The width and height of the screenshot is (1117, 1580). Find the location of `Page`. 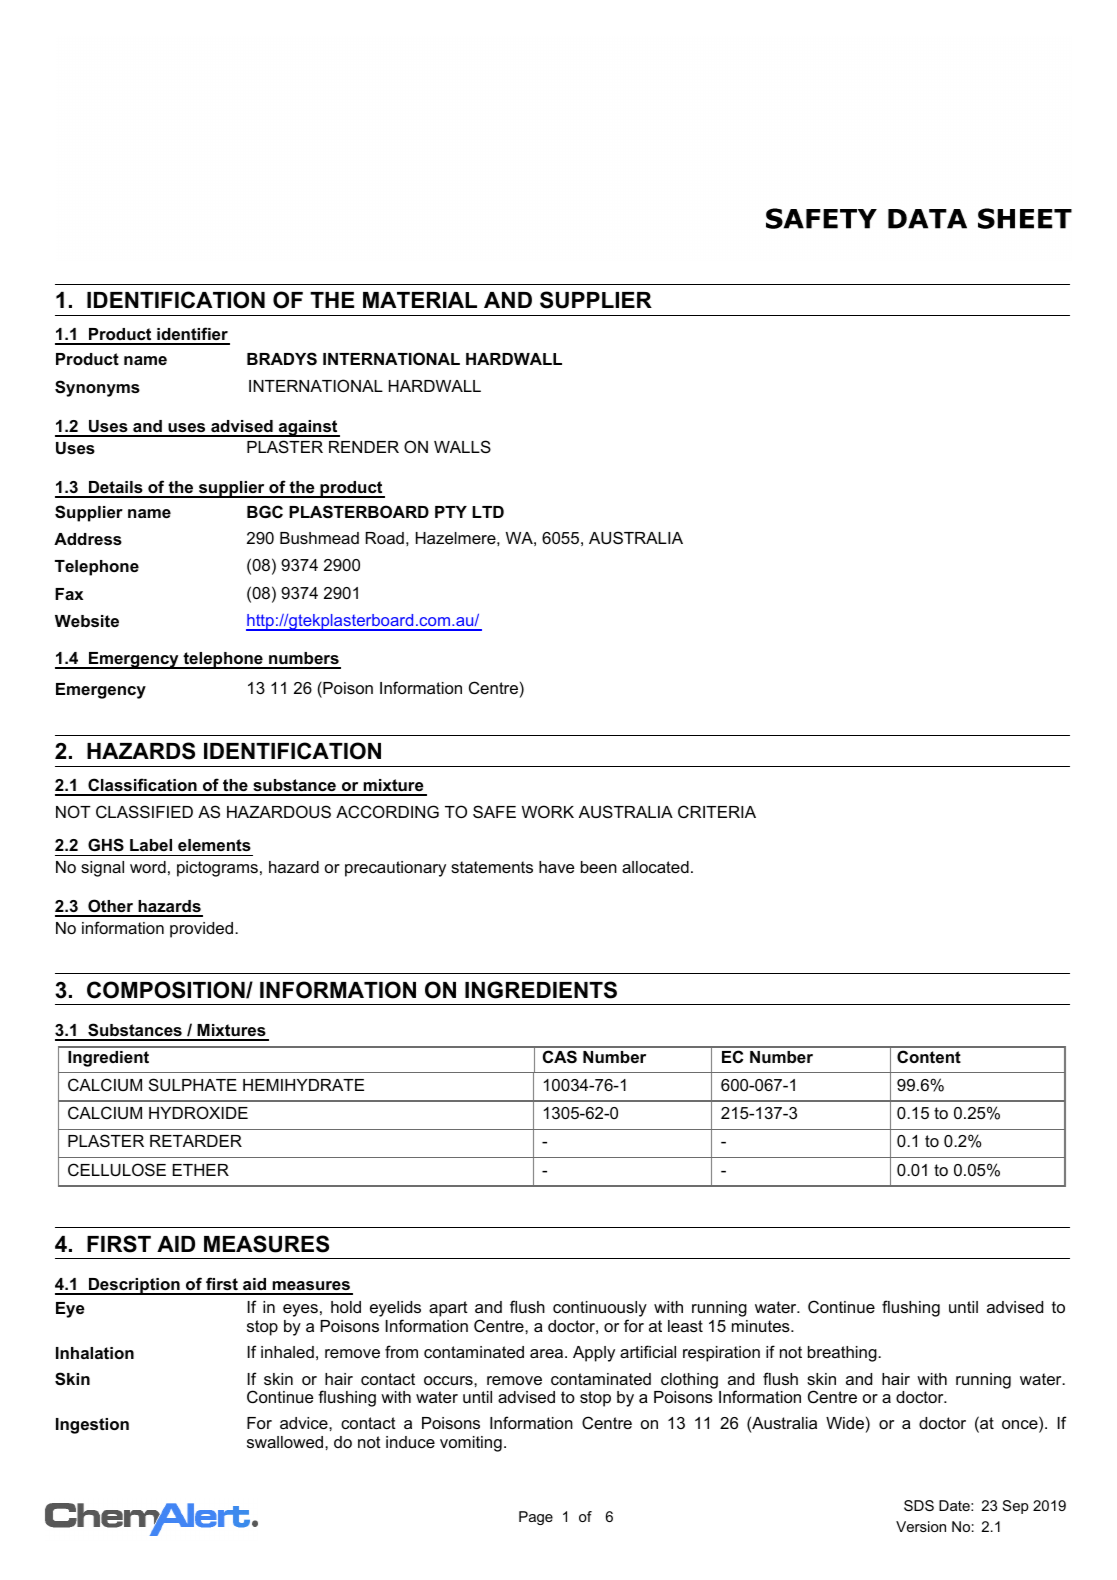

Page is located at coordinates (536, 1518).
